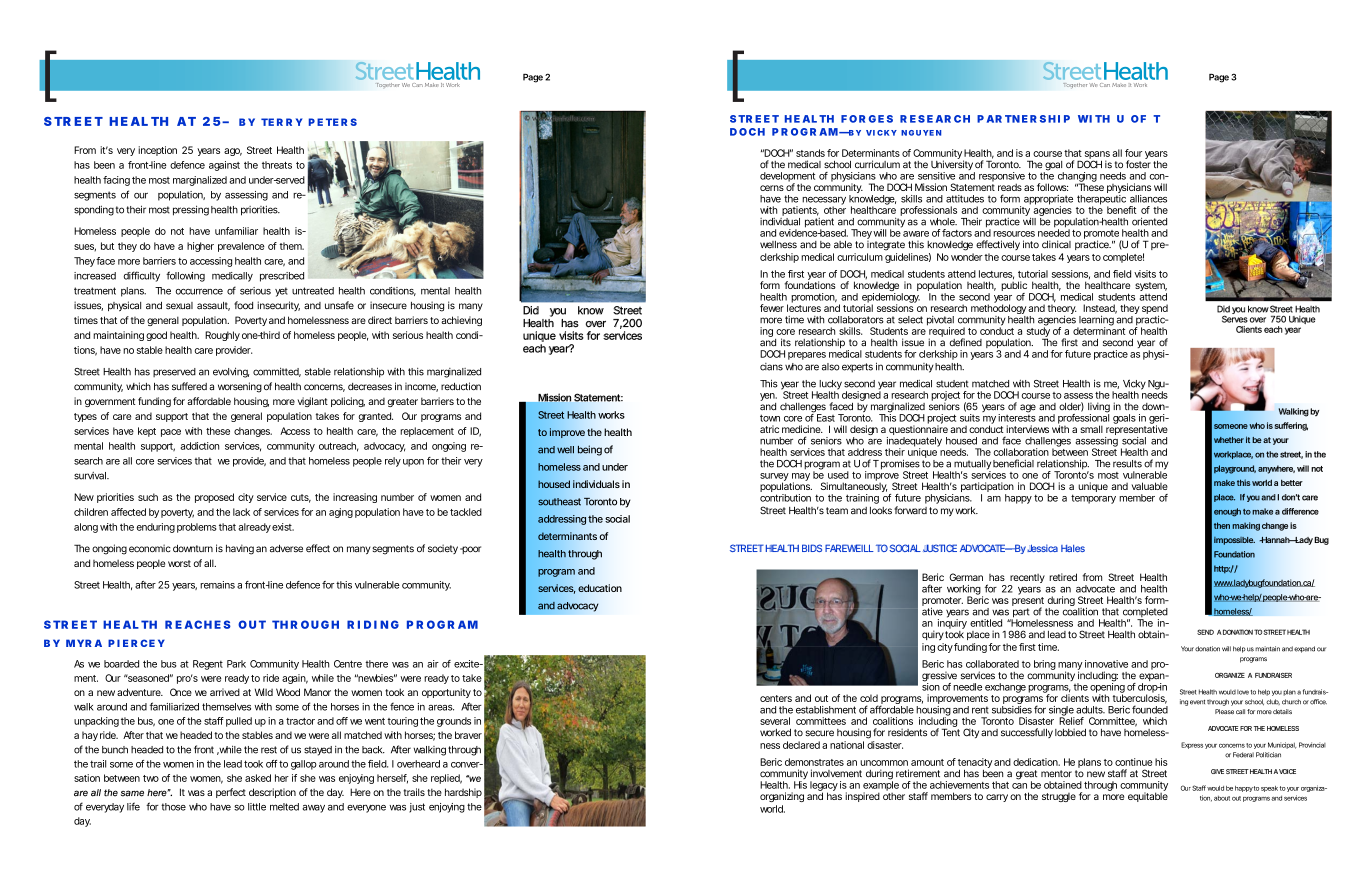  I want to click on stands, so click(810, 153).
